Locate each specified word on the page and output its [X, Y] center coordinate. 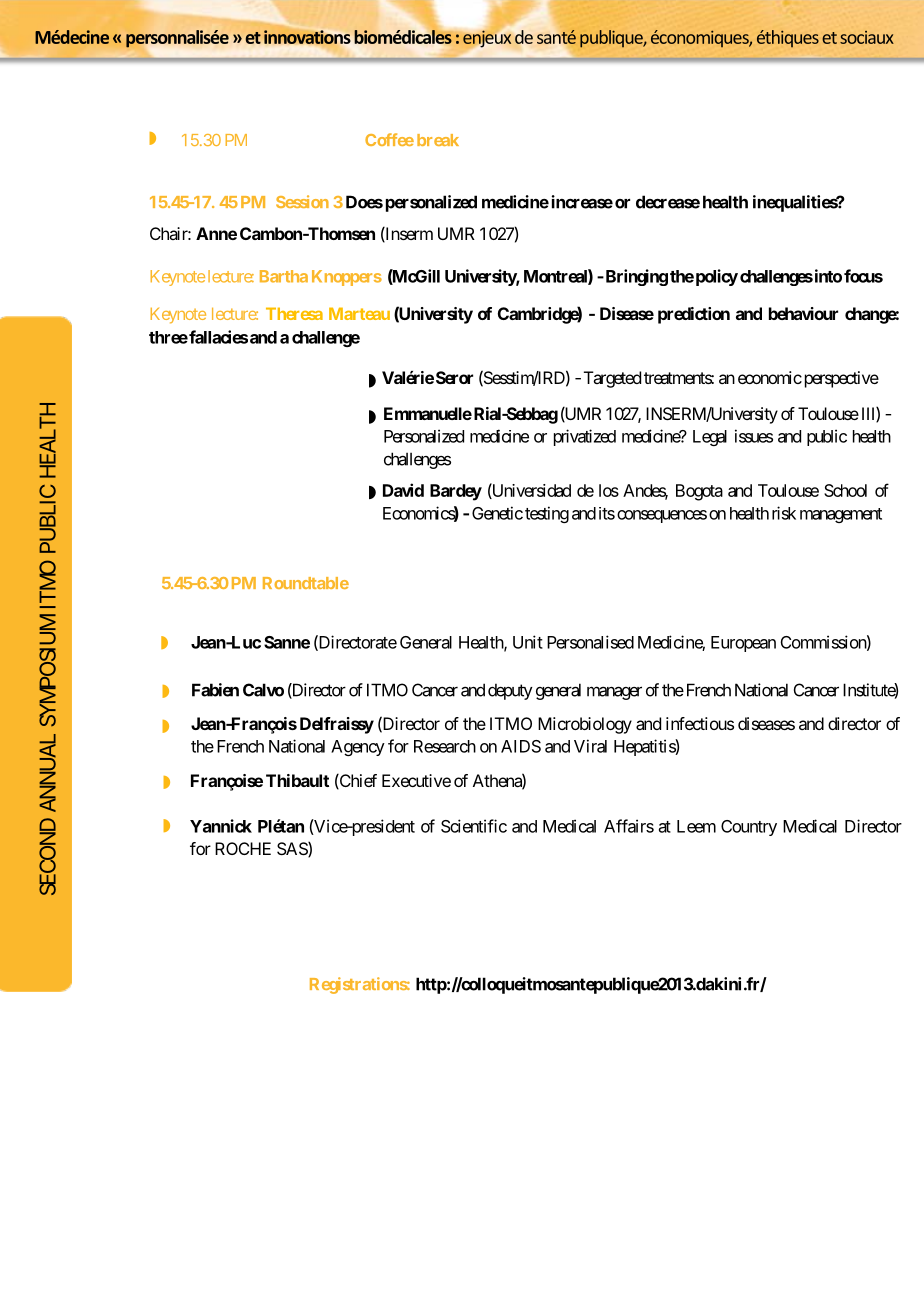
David [403, 490]
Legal [710, 438]
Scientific [474, 826]
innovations [307, 37]
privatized [585, 437]
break [438, 140]
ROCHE [243, 848]
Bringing [635, 277]
